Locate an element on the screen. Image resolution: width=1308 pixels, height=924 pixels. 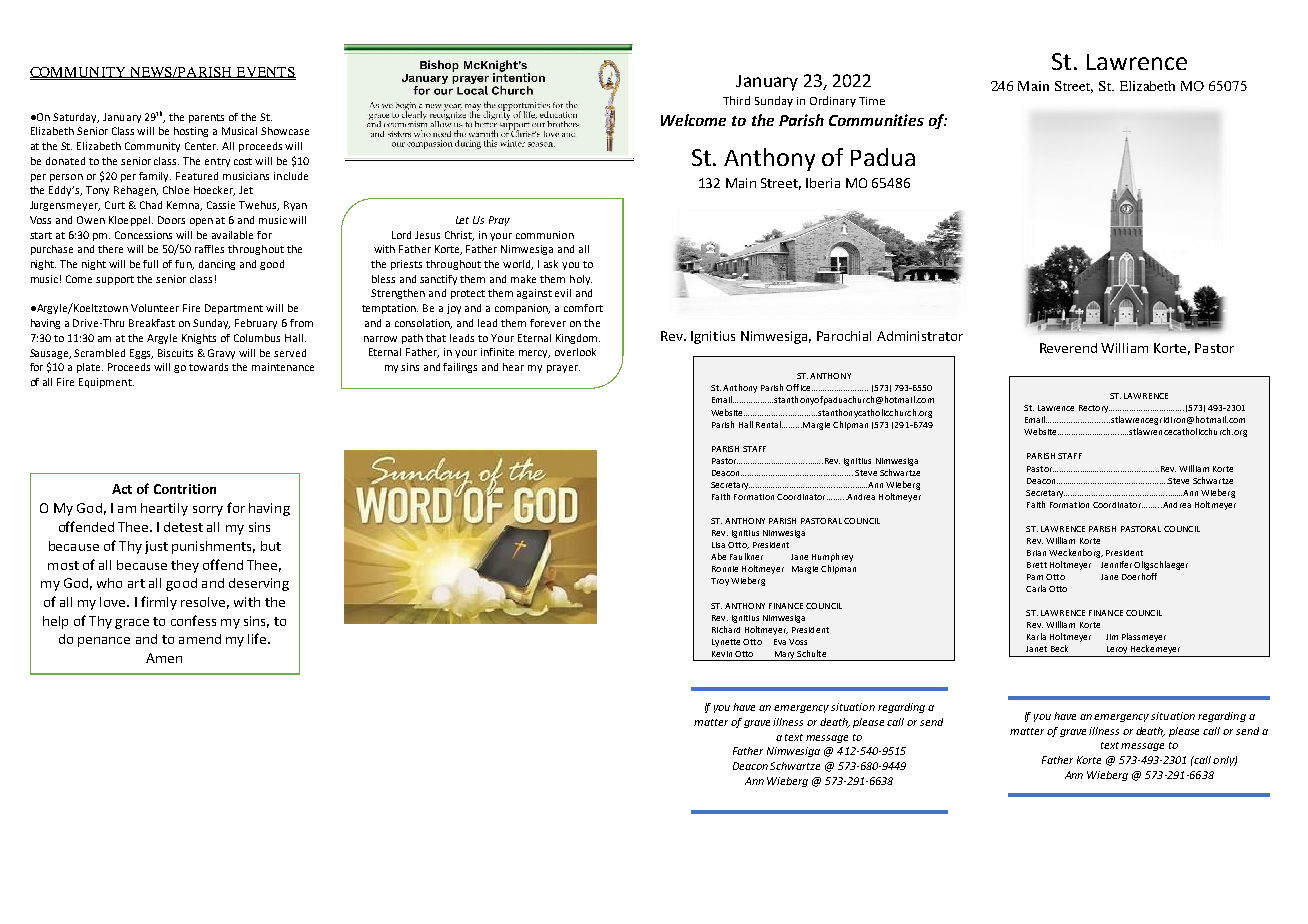
Reverend is located at coordinates (1068, 348).
